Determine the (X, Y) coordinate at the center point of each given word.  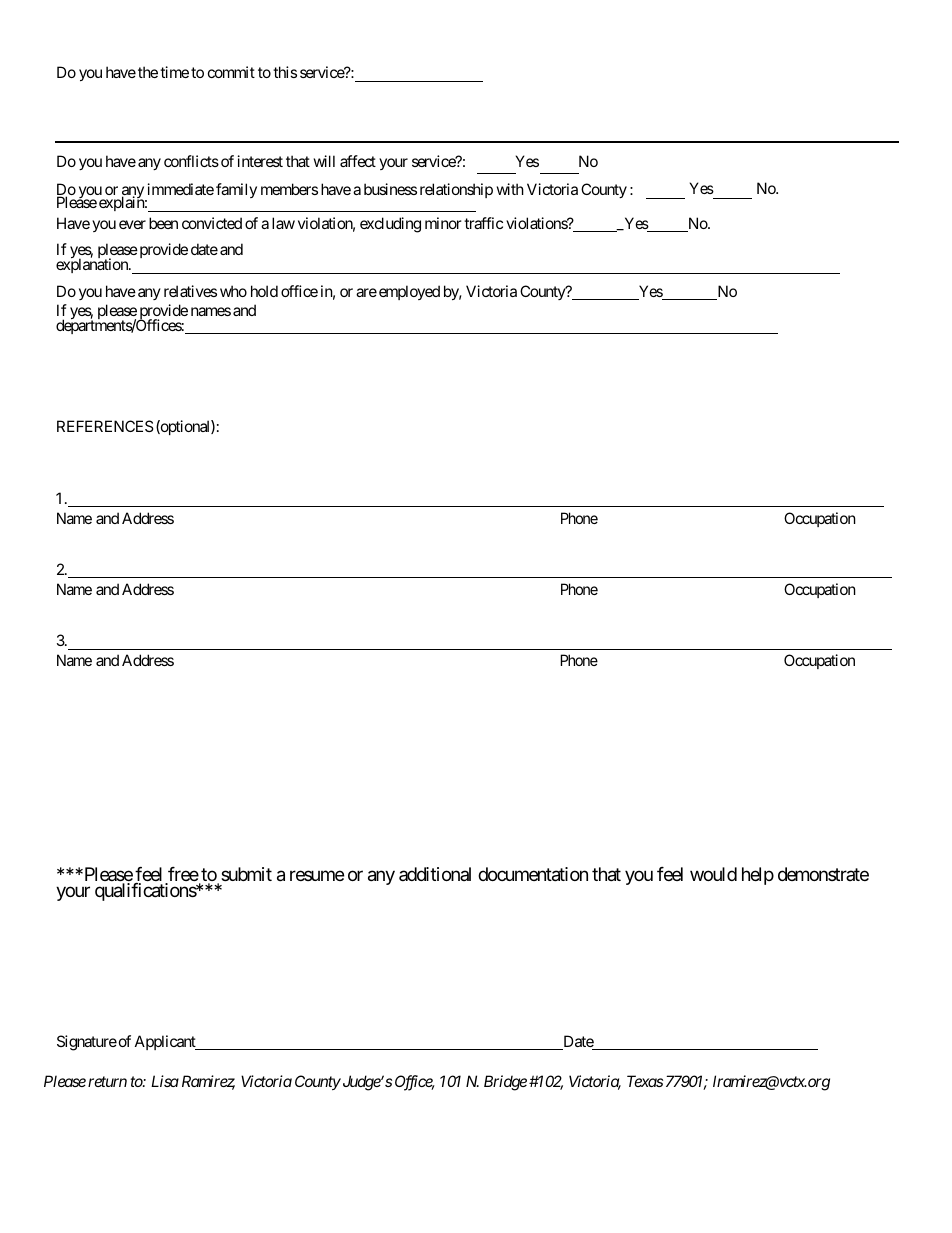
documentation (533, 874)
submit (246, 874)
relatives (190, 291)
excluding (390, 225)
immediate (181, 189)
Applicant (166, 1042)
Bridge (505, 1083)
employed (409, 292)
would (713, 874)
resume (317, 876)
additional (435, 874)
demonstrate (823, 874)
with (510, 189)
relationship (456, 190)
